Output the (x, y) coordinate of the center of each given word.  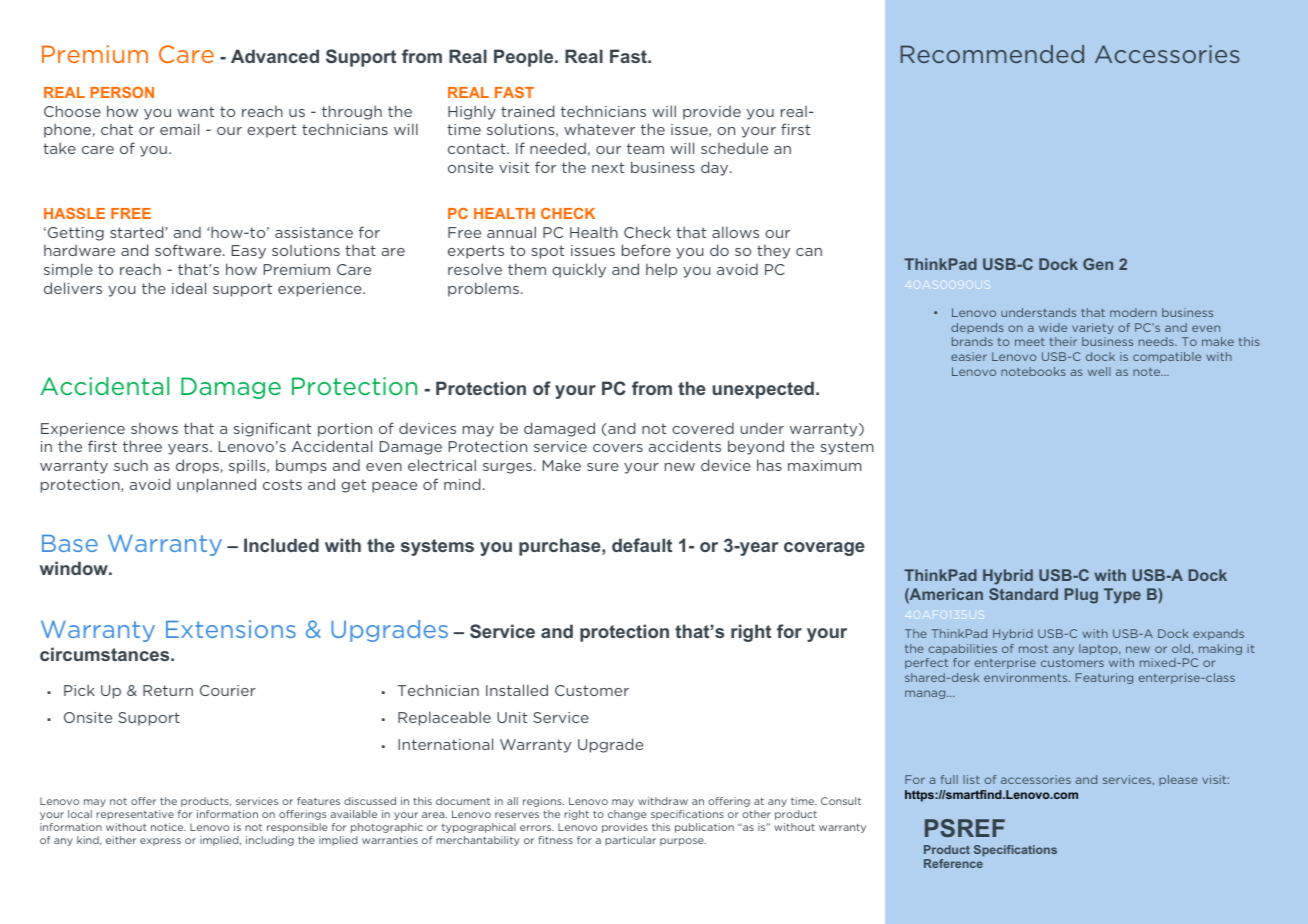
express (160, 842)
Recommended (992, 54)
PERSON (122, 92)
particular (630, 841)
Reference (953, 863)
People (525, 58)
